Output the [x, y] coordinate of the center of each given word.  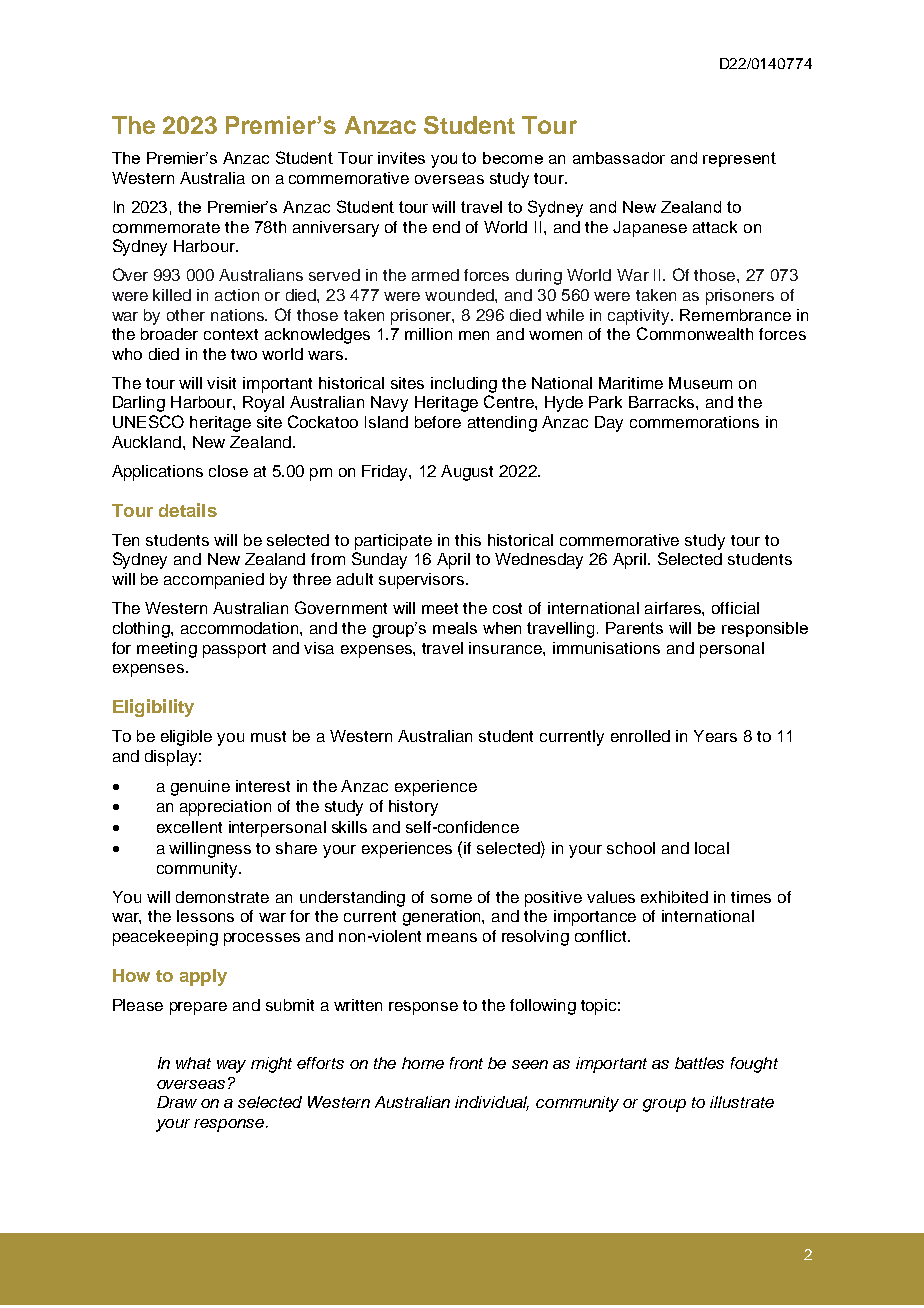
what [193, 1063]
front [466, 1063]
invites [401, 158]
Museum [700, 383]
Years [715, 736]
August [467, 473]
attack [715, 227]
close [228, 471]
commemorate [166, 227]
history [413, 808]
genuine [200, 788]
